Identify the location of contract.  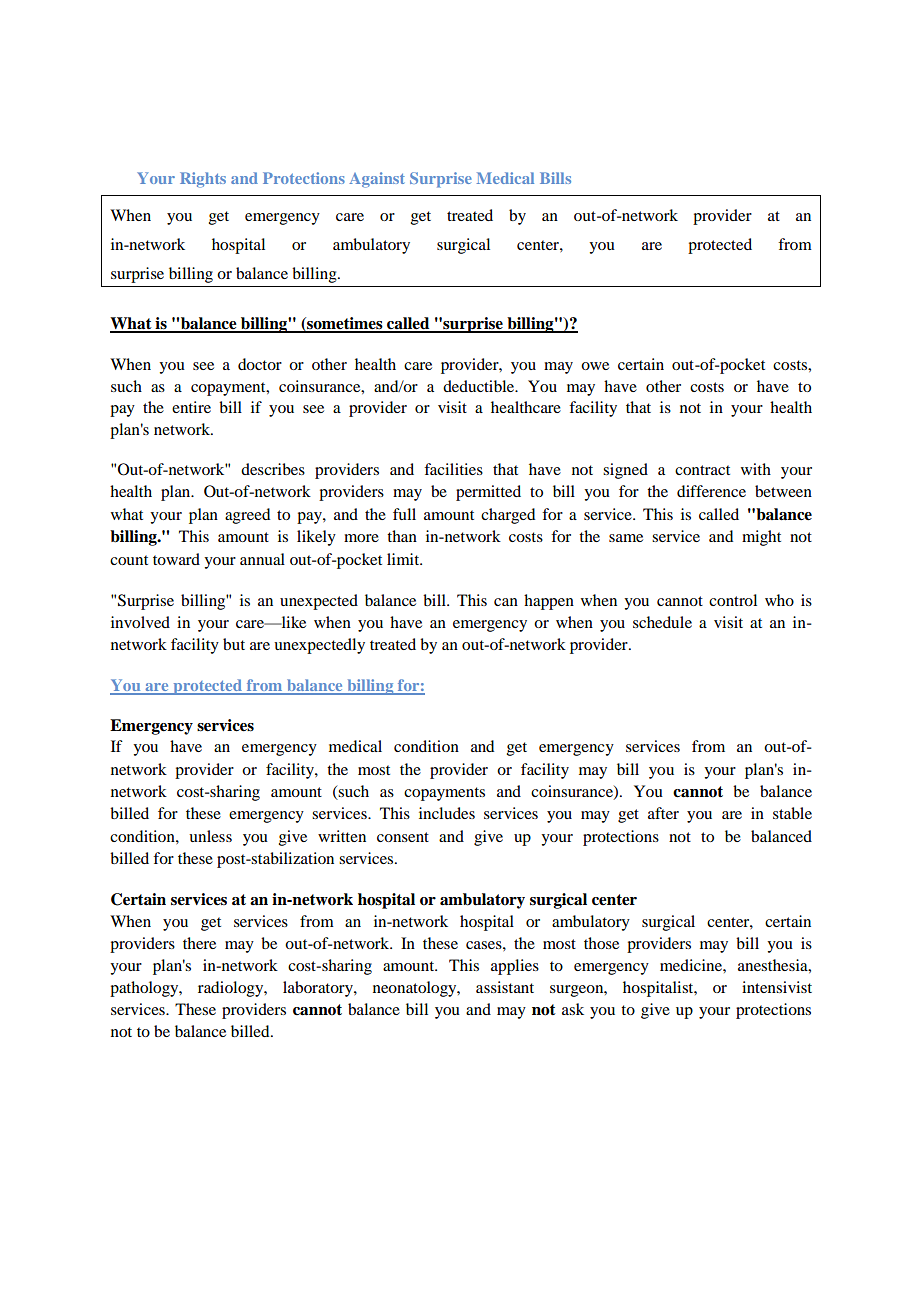
(702, 470).
